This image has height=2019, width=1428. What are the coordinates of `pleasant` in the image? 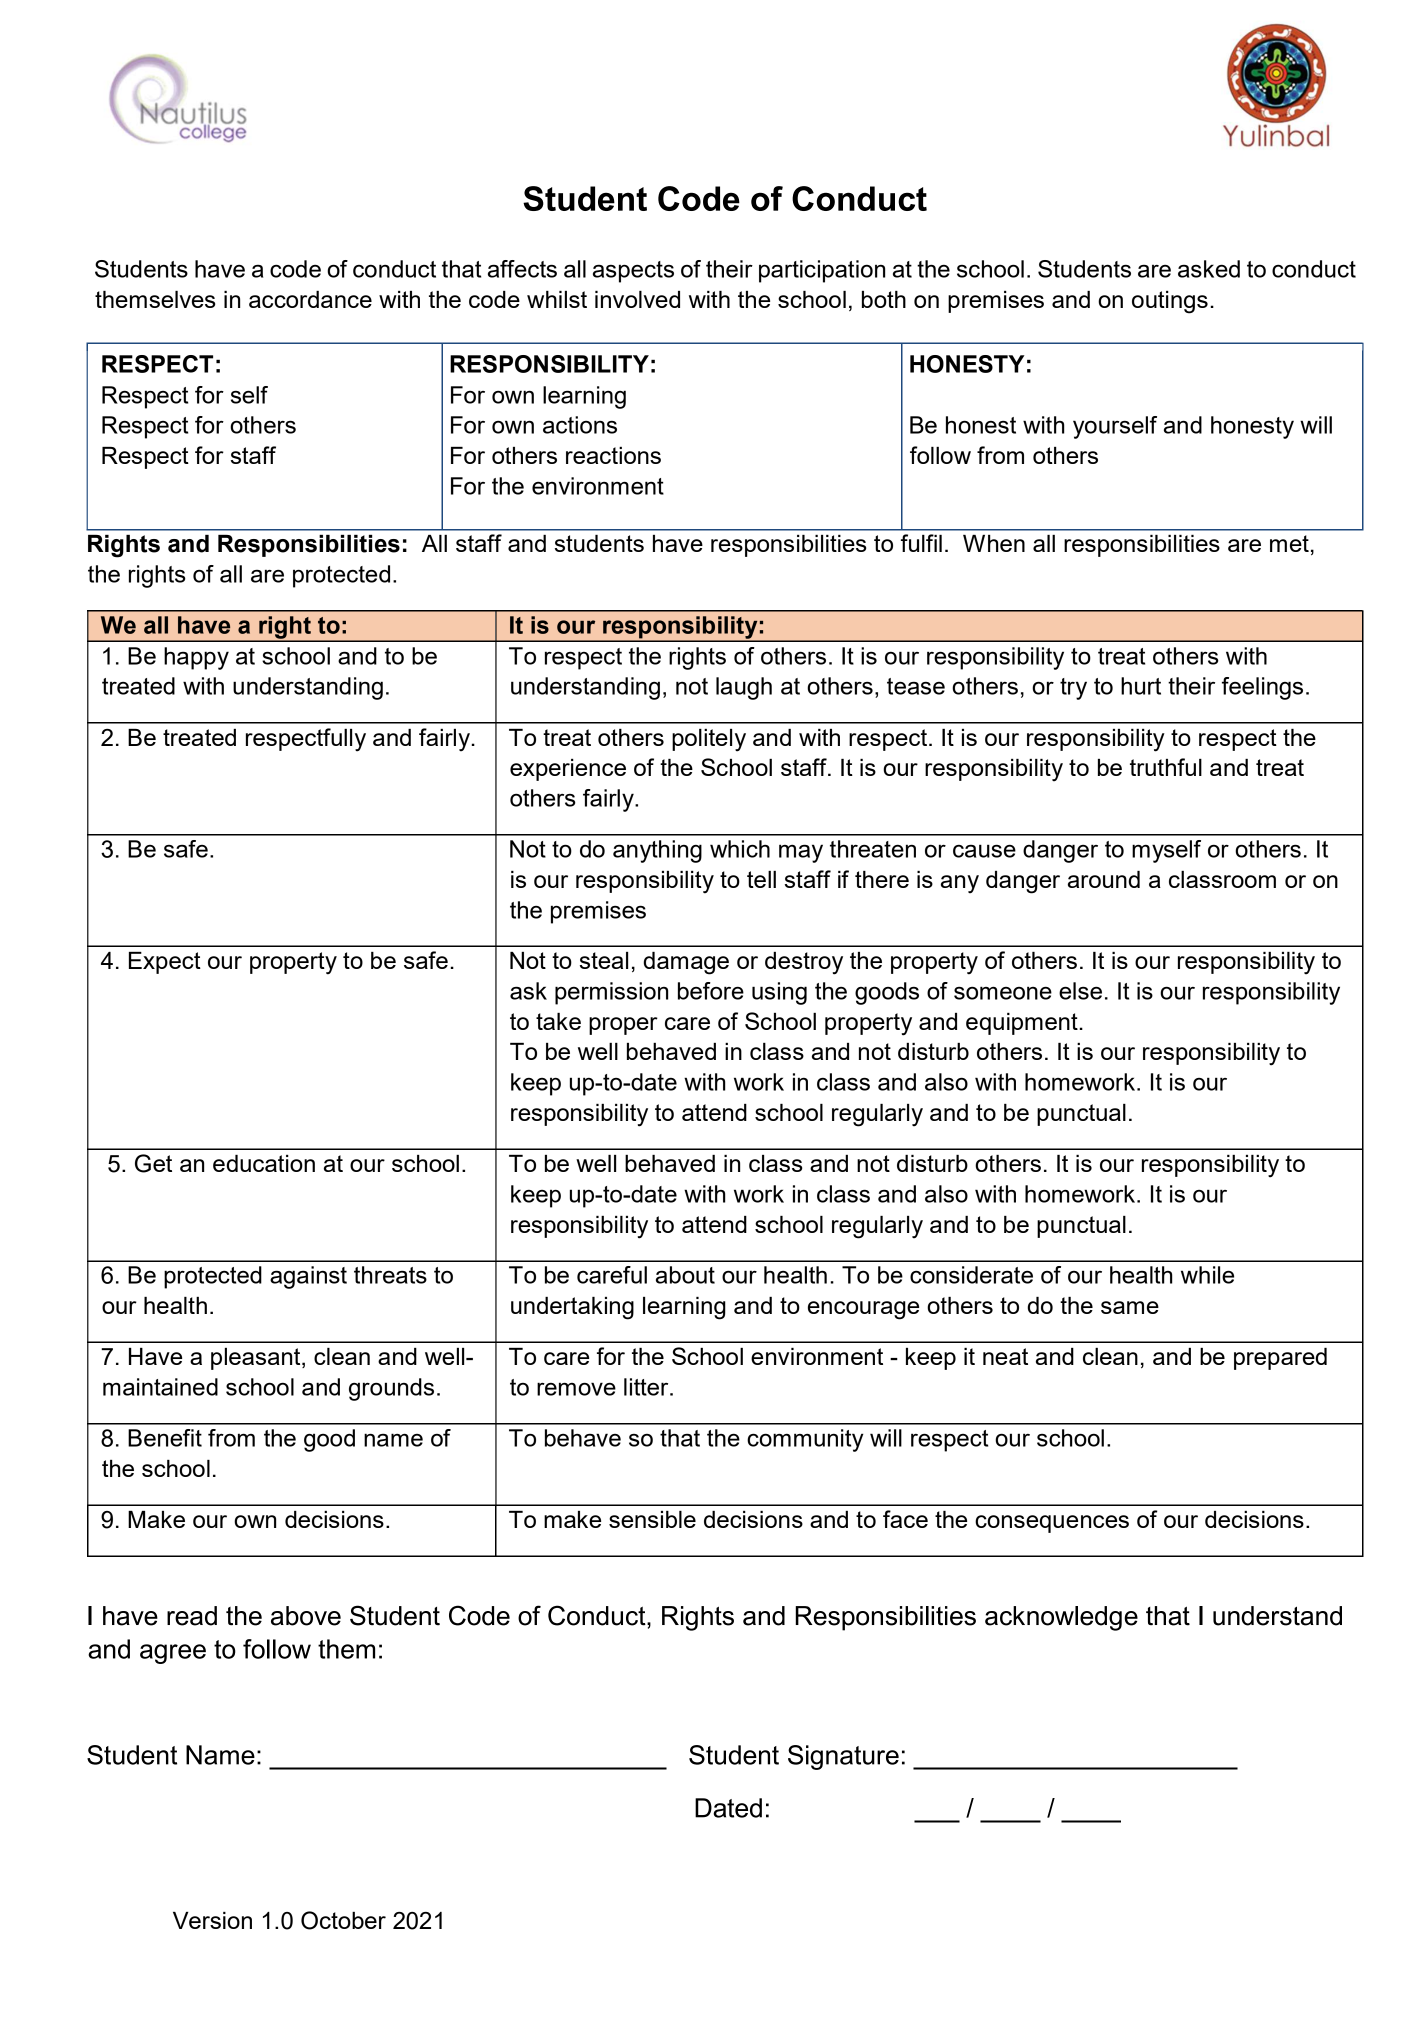 It's located at (257, 1359).
